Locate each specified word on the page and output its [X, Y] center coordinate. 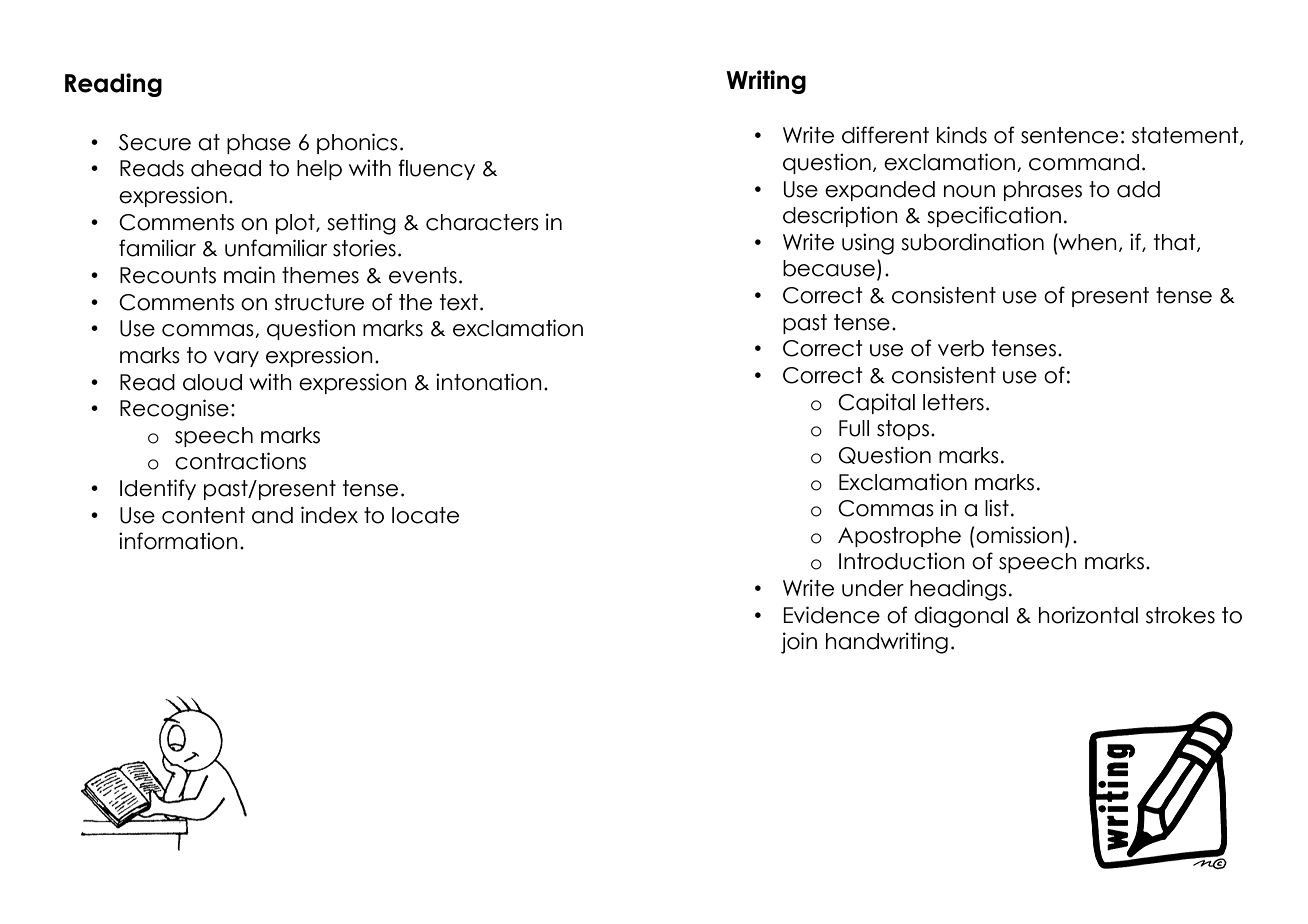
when [1087, 242]
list [997, 508]
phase [259, 144]
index [329, 515]
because [829, 268]
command [1084, 162]
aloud [212, 382]
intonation [489, 382]
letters [953, 402]
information [178, 541]
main [249, 275]
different [885, 135]
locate [425, 515]
